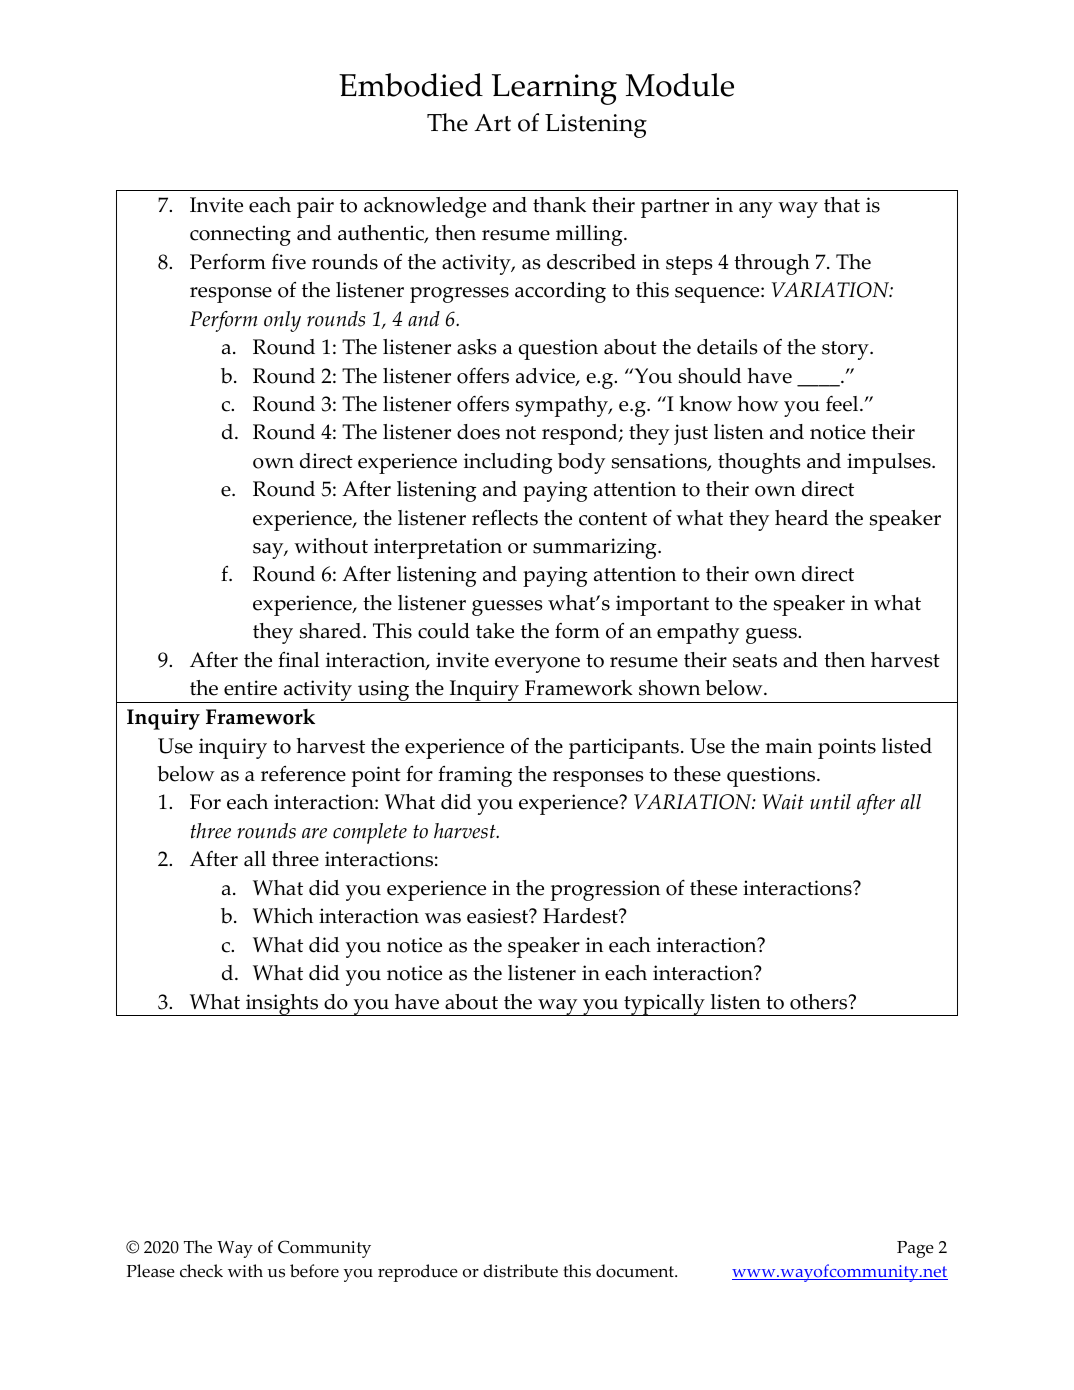  I want to click on respond, so click(581, 434).
